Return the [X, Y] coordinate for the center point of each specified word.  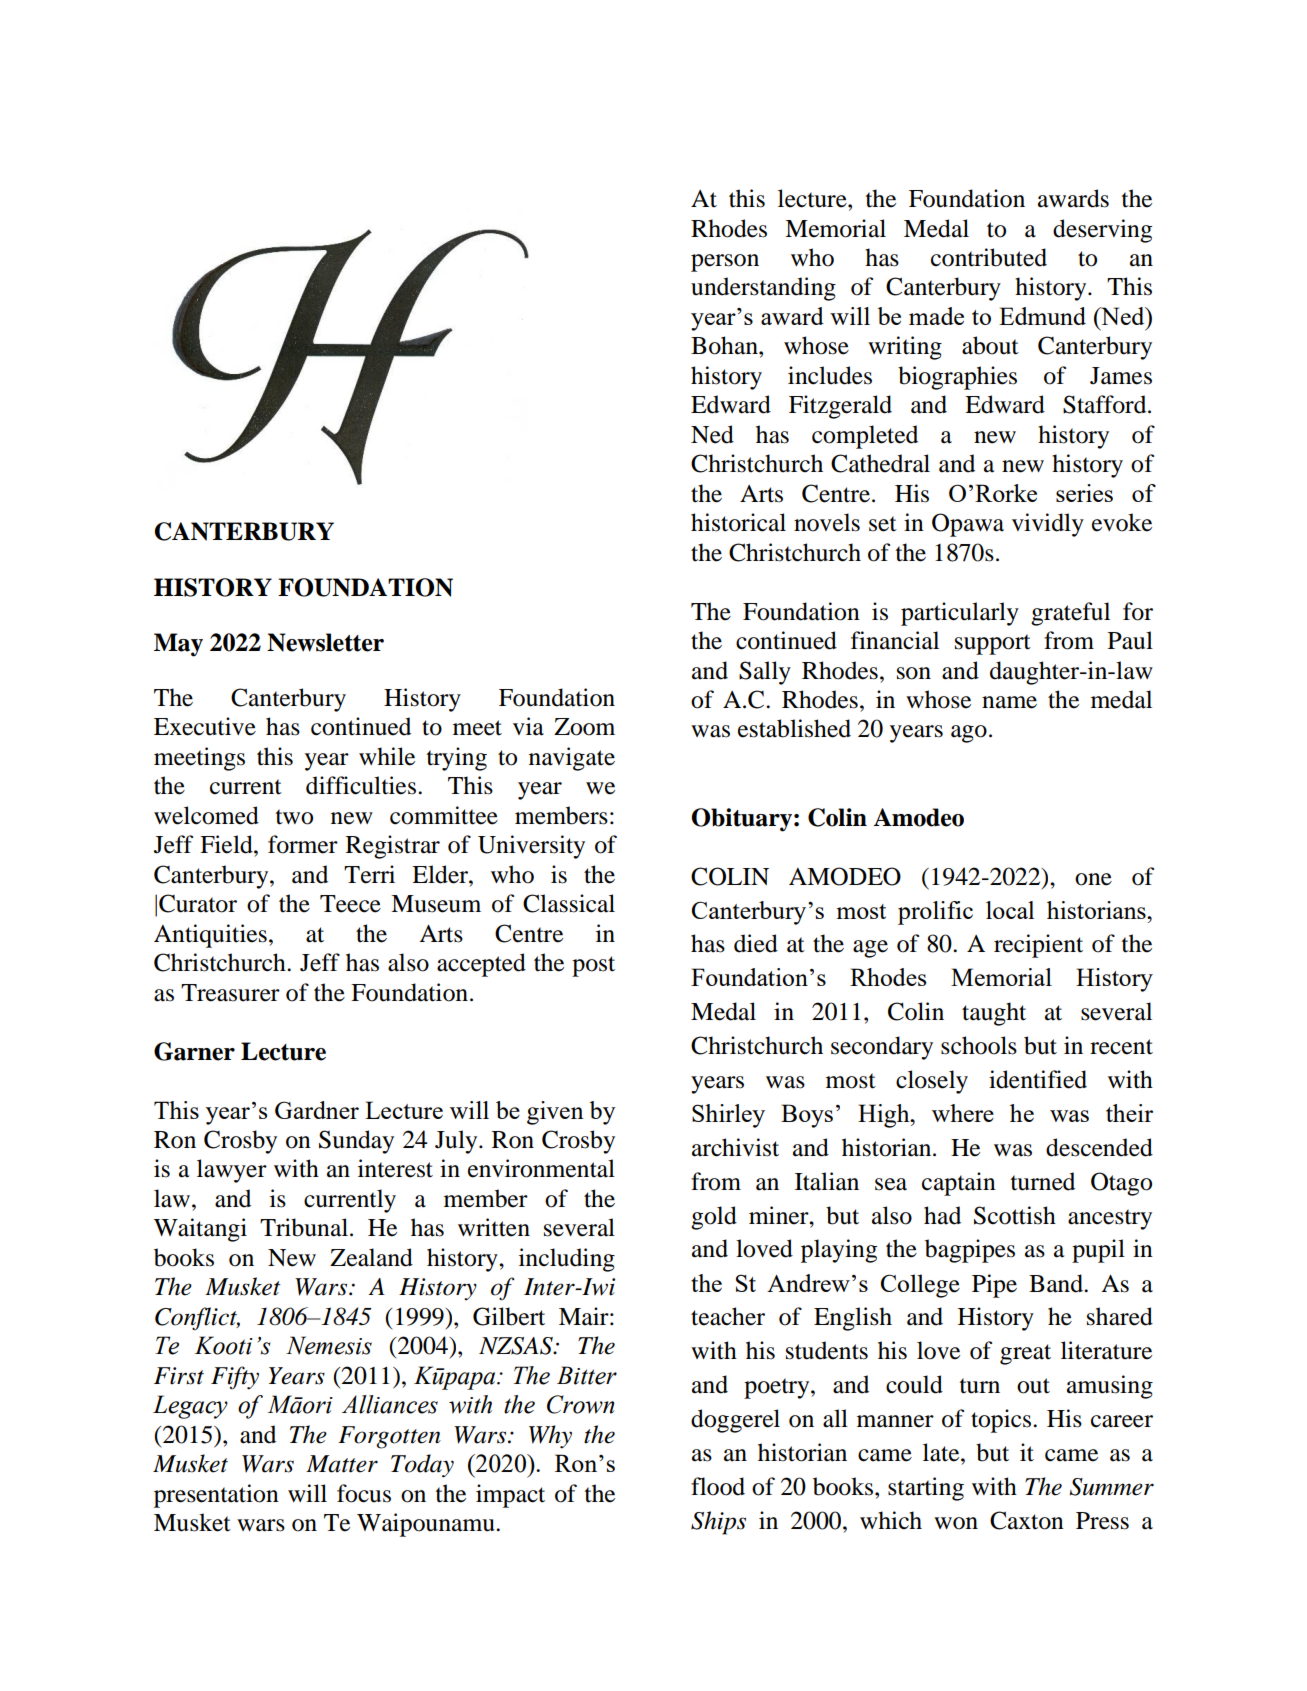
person [725, 263]
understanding [763, 289]
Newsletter [325, 642]
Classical [569, 903]
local [1010, 910]
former [303, 844]
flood [718, 1486]
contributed [989, 257]
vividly [1048, 525]
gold [714, 1218]
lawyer [232, 1171]
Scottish [1015, 1215]
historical [738, 522]
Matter [342, 1464]
